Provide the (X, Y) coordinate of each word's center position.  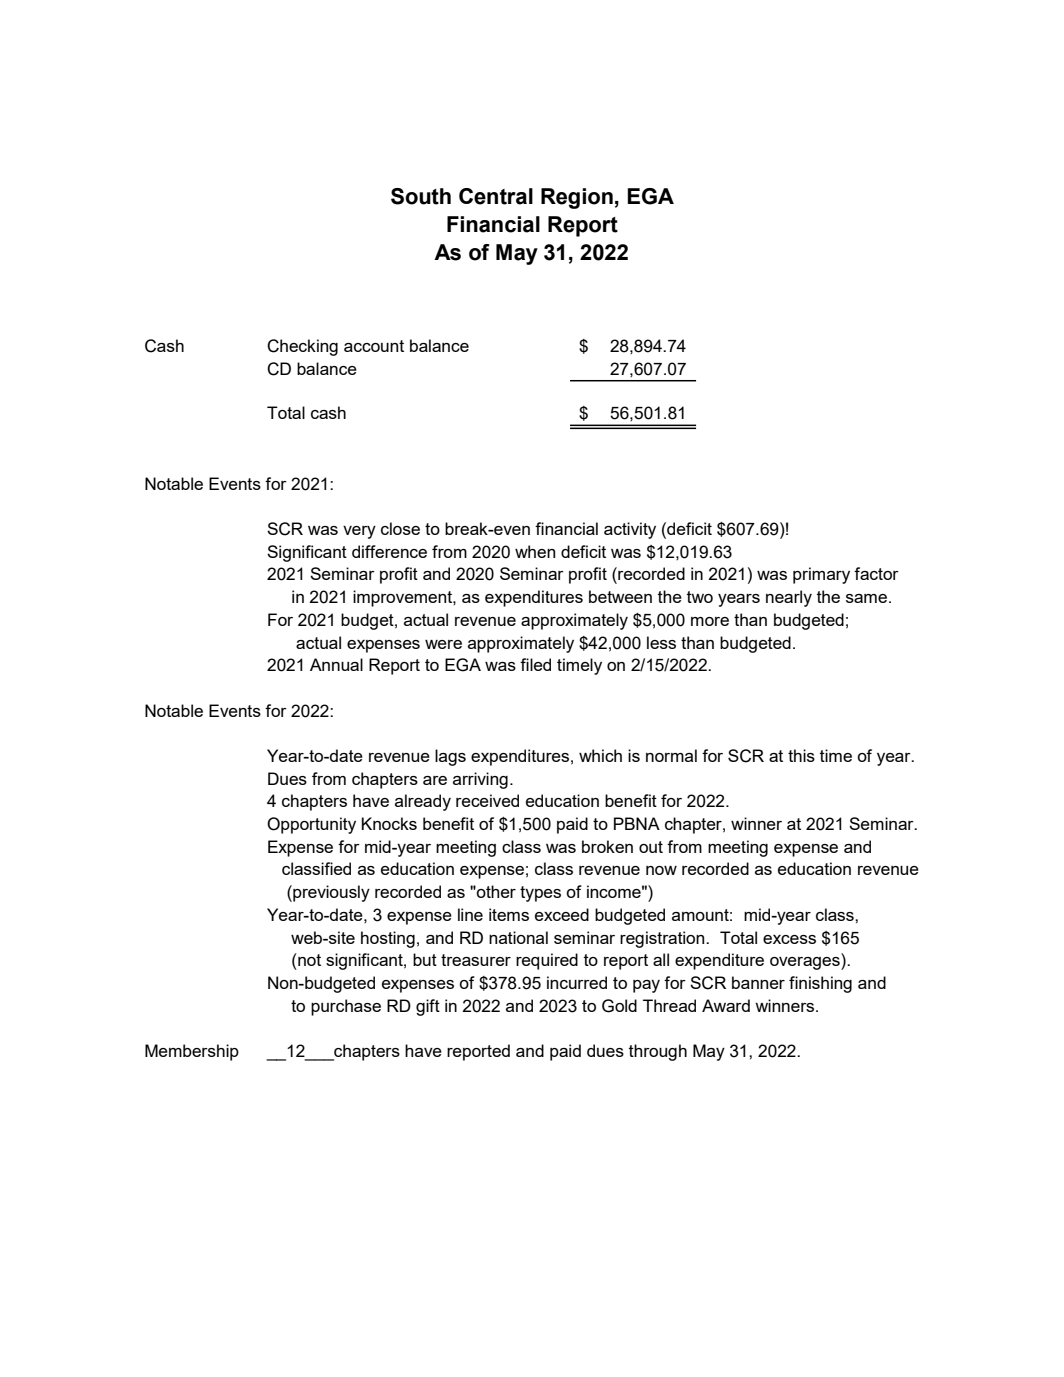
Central (496, 196)
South (421, 196)
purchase (346, 1007)
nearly (789, 598)
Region (577, 198)
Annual (336, 664)
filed (535, 664)
